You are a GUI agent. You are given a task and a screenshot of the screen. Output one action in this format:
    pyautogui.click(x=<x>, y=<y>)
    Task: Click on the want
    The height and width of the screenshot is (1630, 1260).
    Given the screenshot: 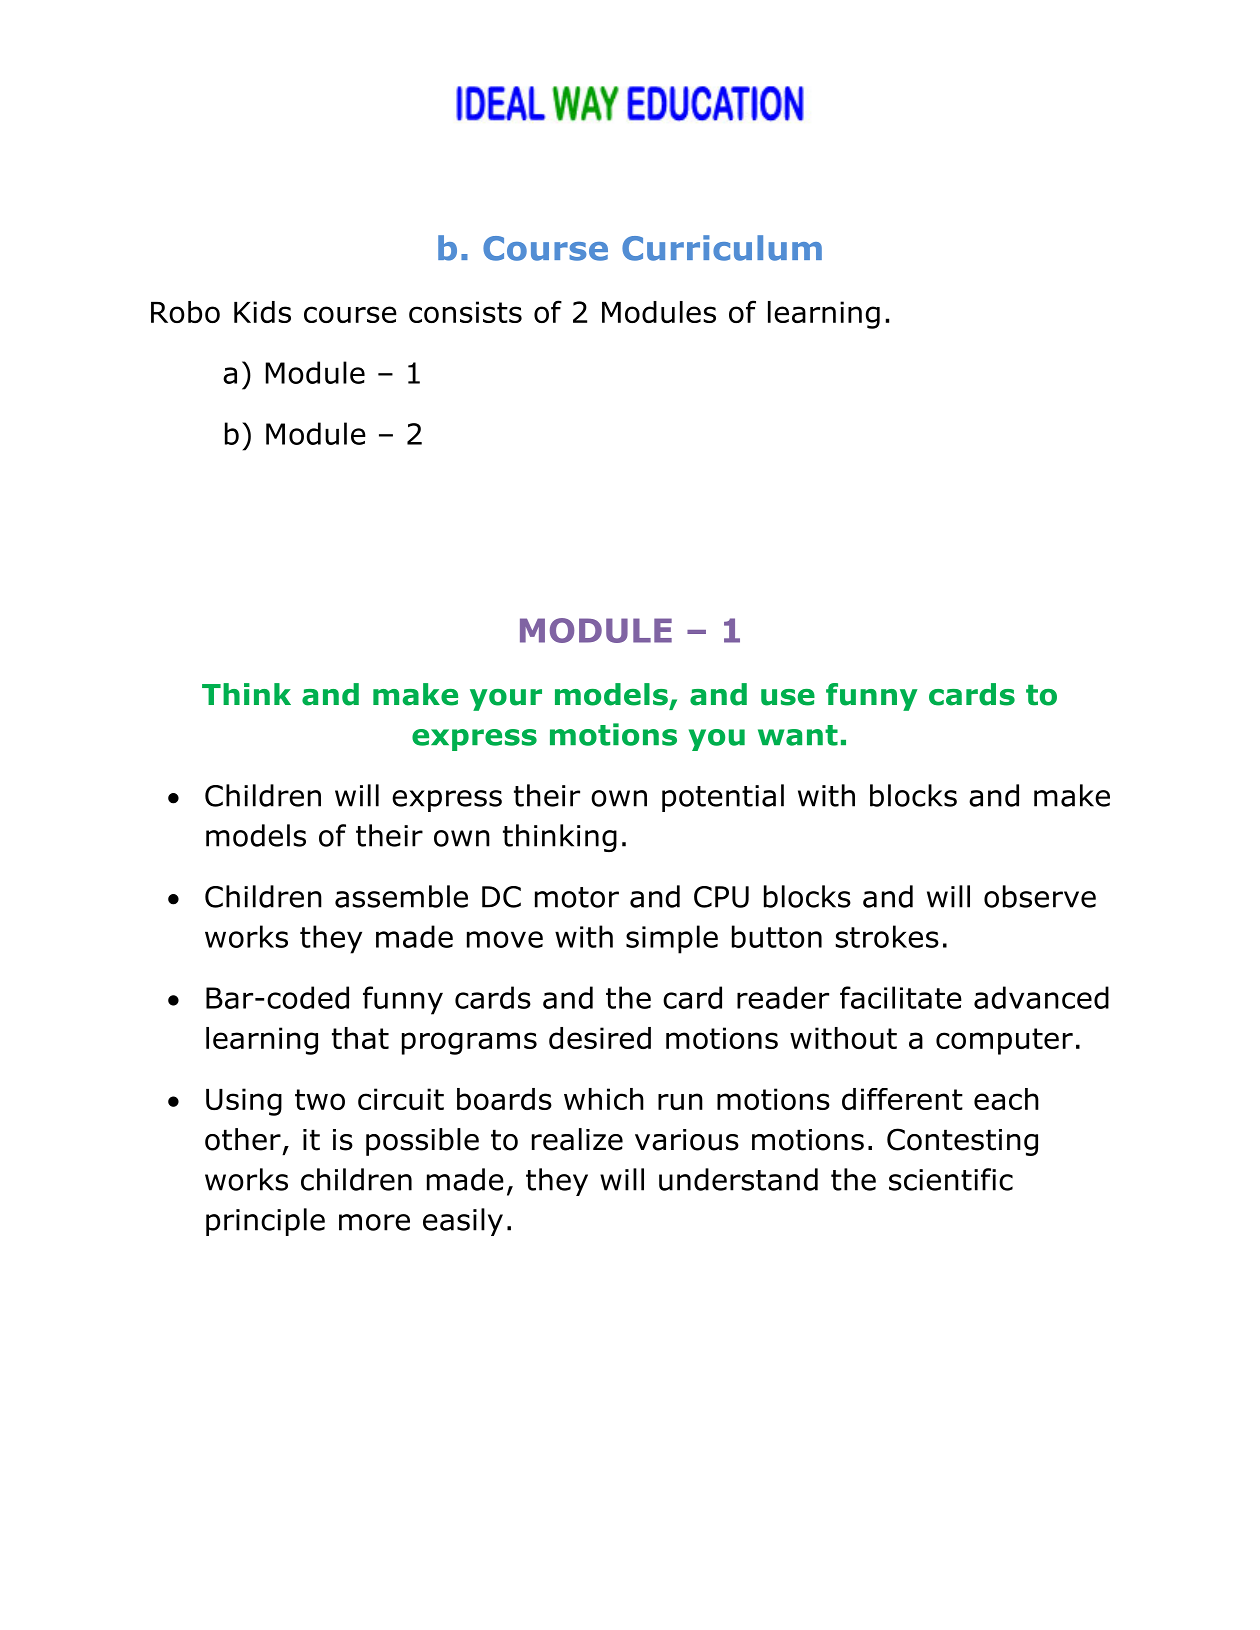 What is the action you would take?
    pyautogui.click(x=798, y=735)
